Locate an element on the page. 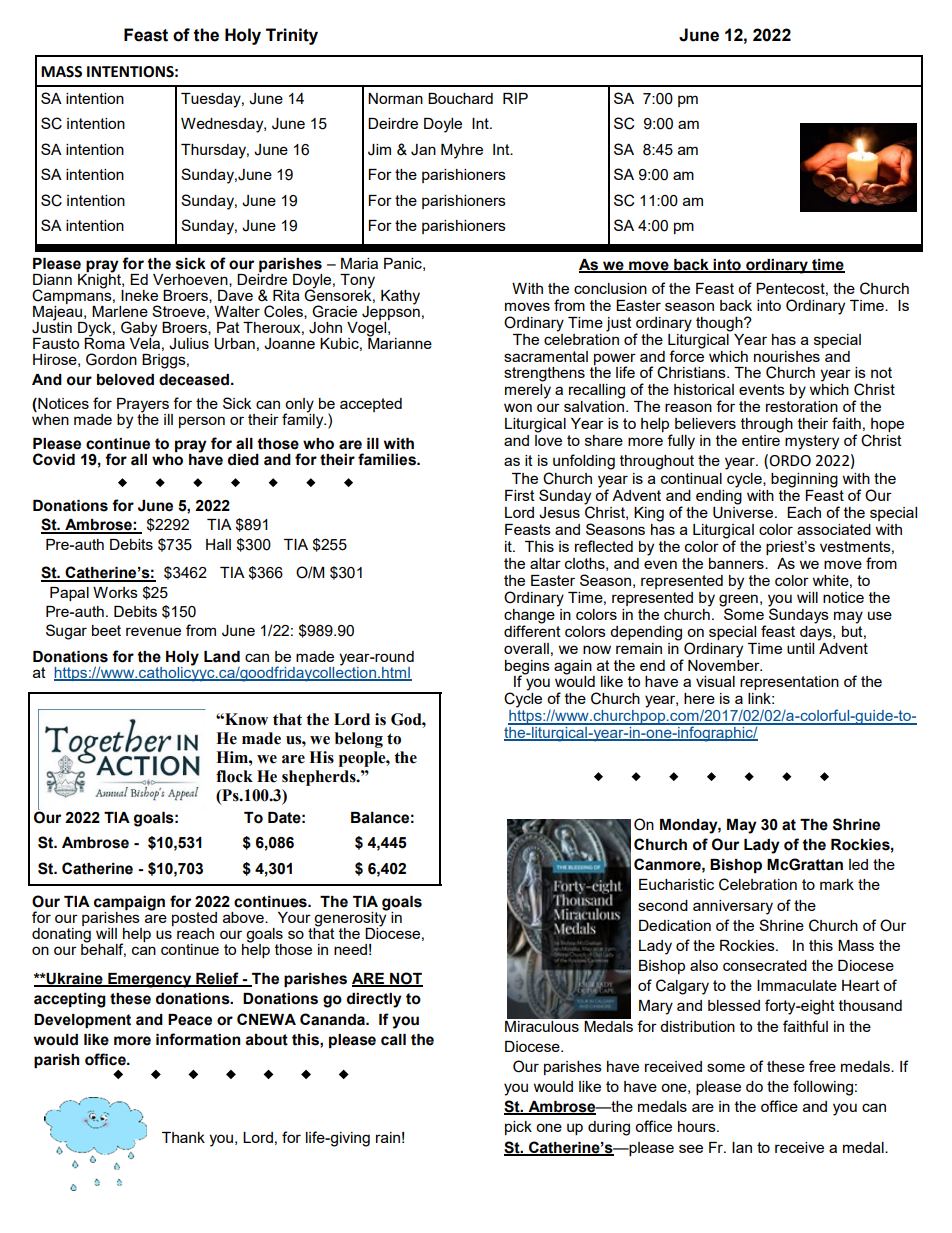 This page has width=952, height=1233. green is located at coordinates (738, 600).
